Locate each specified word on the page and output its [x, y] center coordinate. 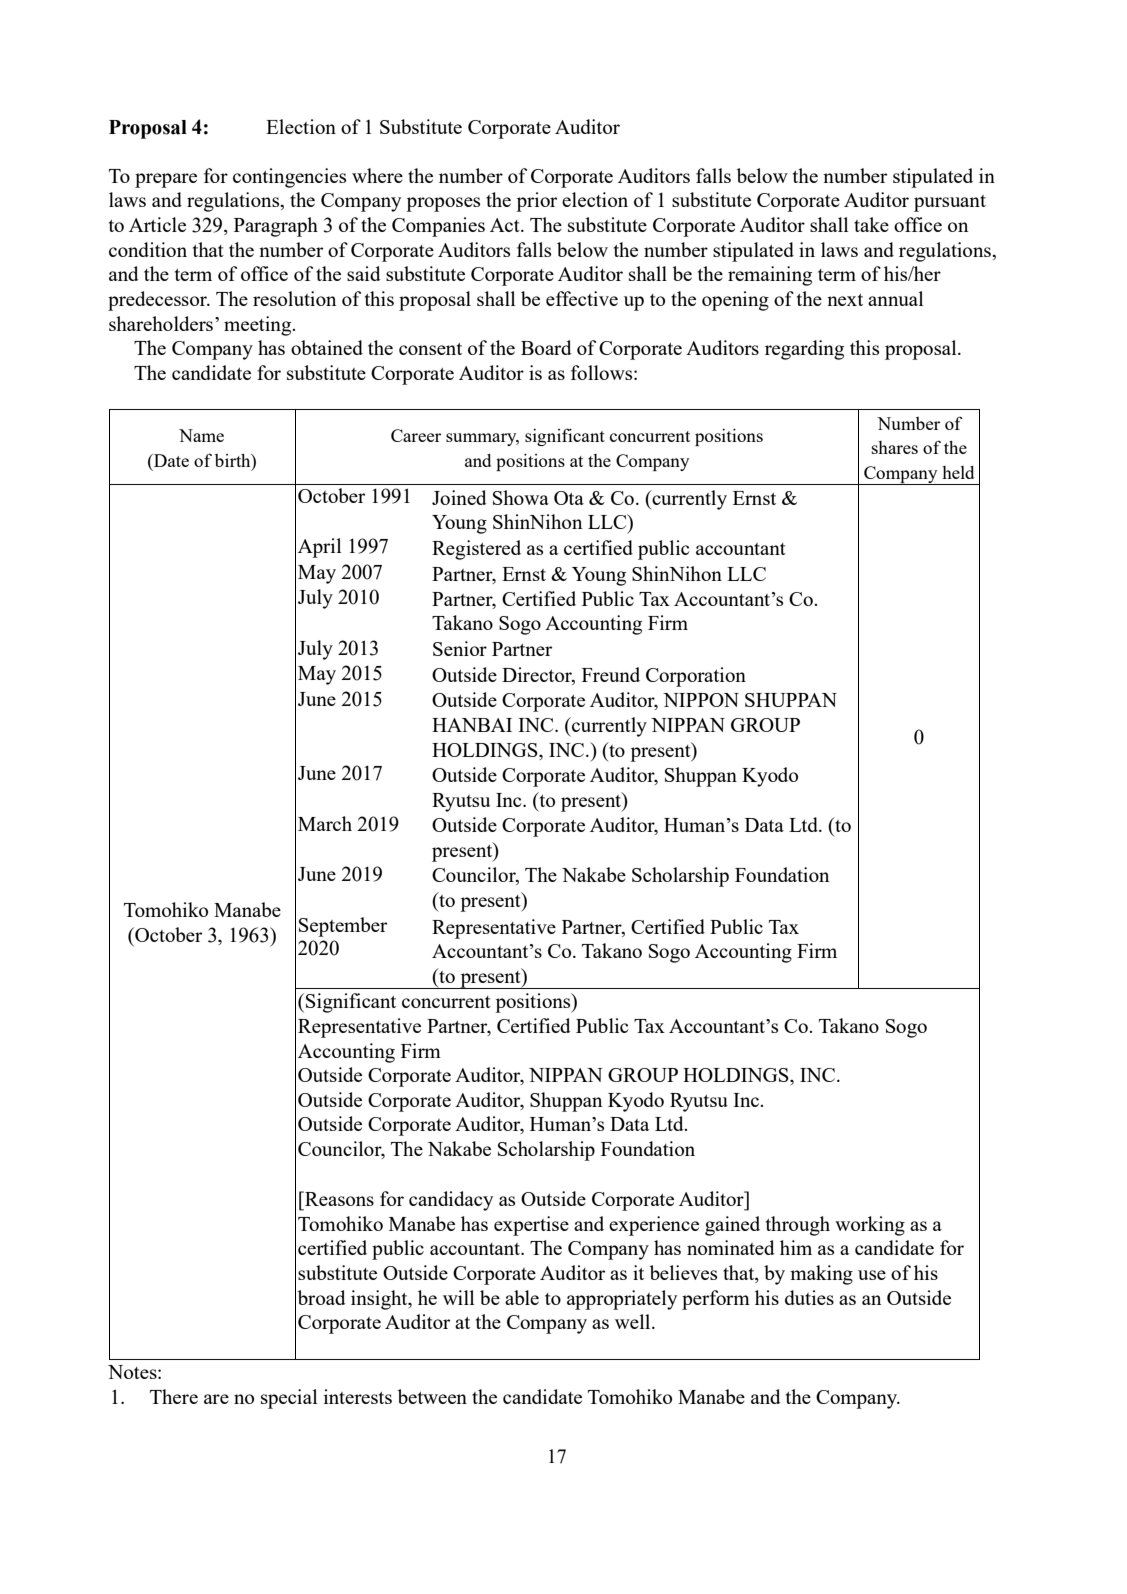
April [319, 548]
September [343, 927]
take [871, 224]
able [522, 1297]
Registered [476, 550]
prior [536, 202]
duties [809, 1297]
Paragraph [276, 227]
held [958, 472]
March [325, 823]
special [289, 1399]
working [870, 1226]
